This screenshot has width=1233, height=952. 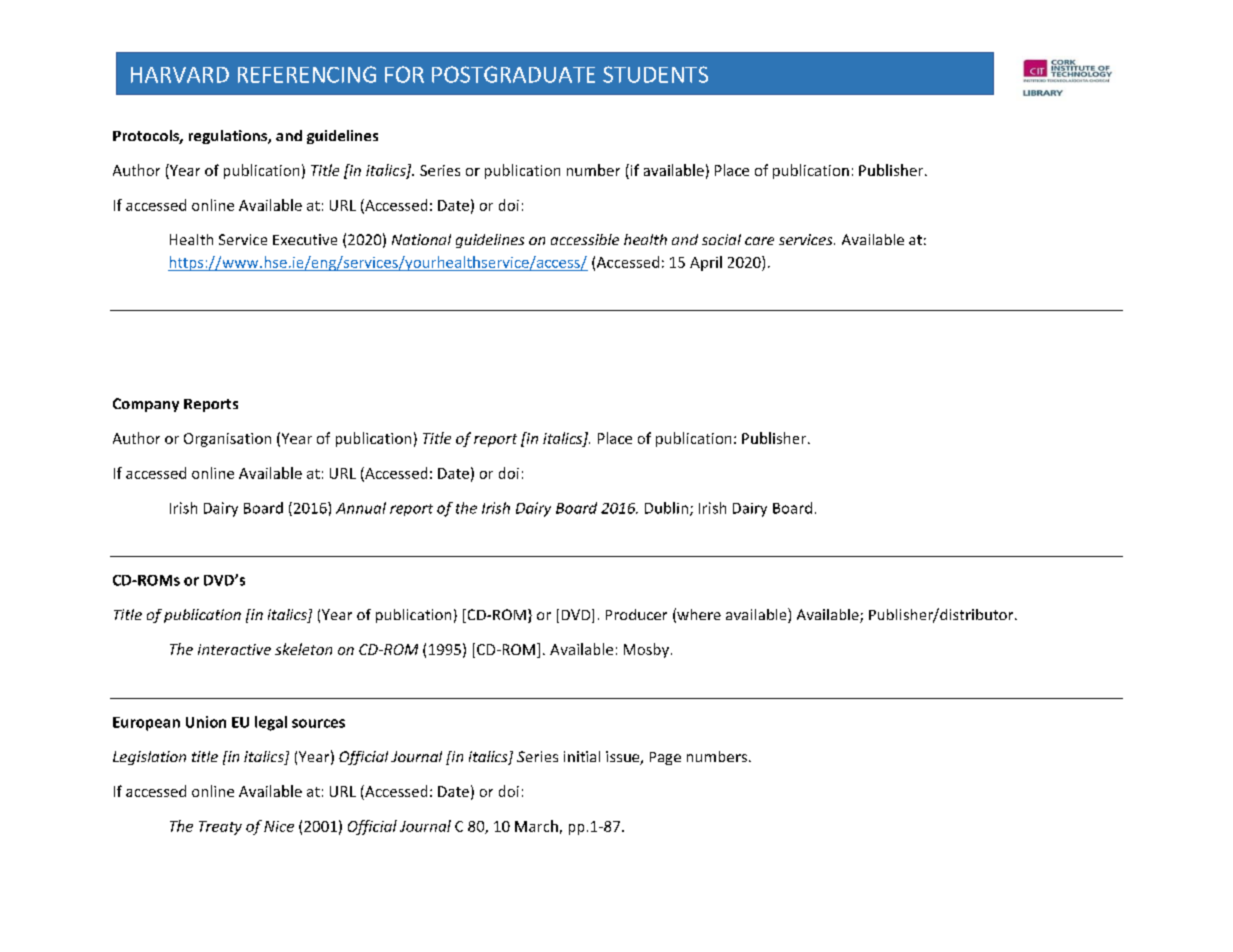 I want to click on HARVARD, so click(x=180, y=75).
